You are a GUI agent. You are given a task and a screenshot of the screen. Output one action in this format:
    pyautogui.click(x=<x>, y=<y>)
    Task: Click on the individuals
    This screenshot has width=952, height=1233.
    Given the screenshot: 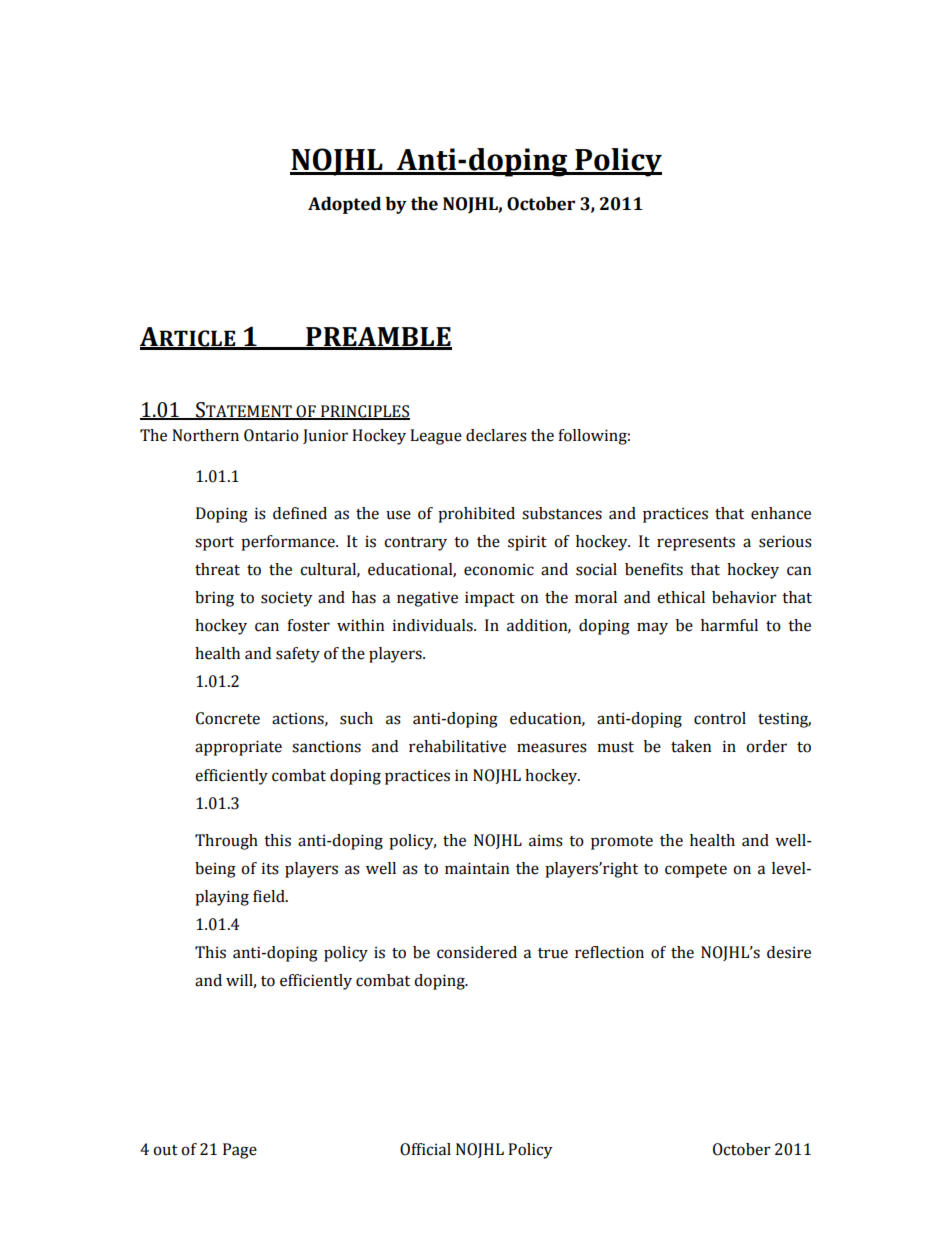 What is the action you would take?
    pyautogui.click(x=434, y=625)
